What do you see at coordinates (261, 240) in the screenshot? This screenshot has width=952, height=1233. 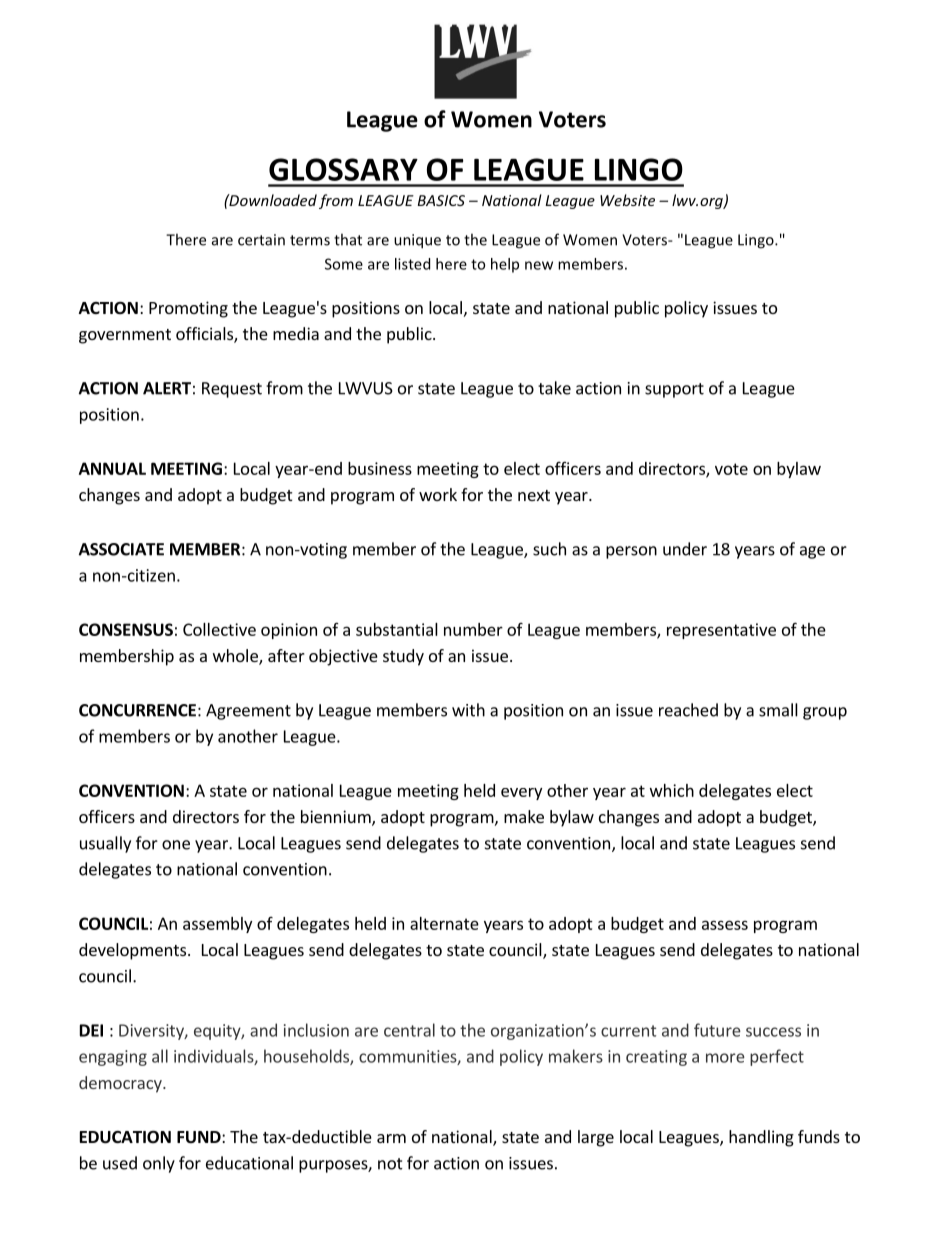 I see `certain` at bounding box center [261, 240].
